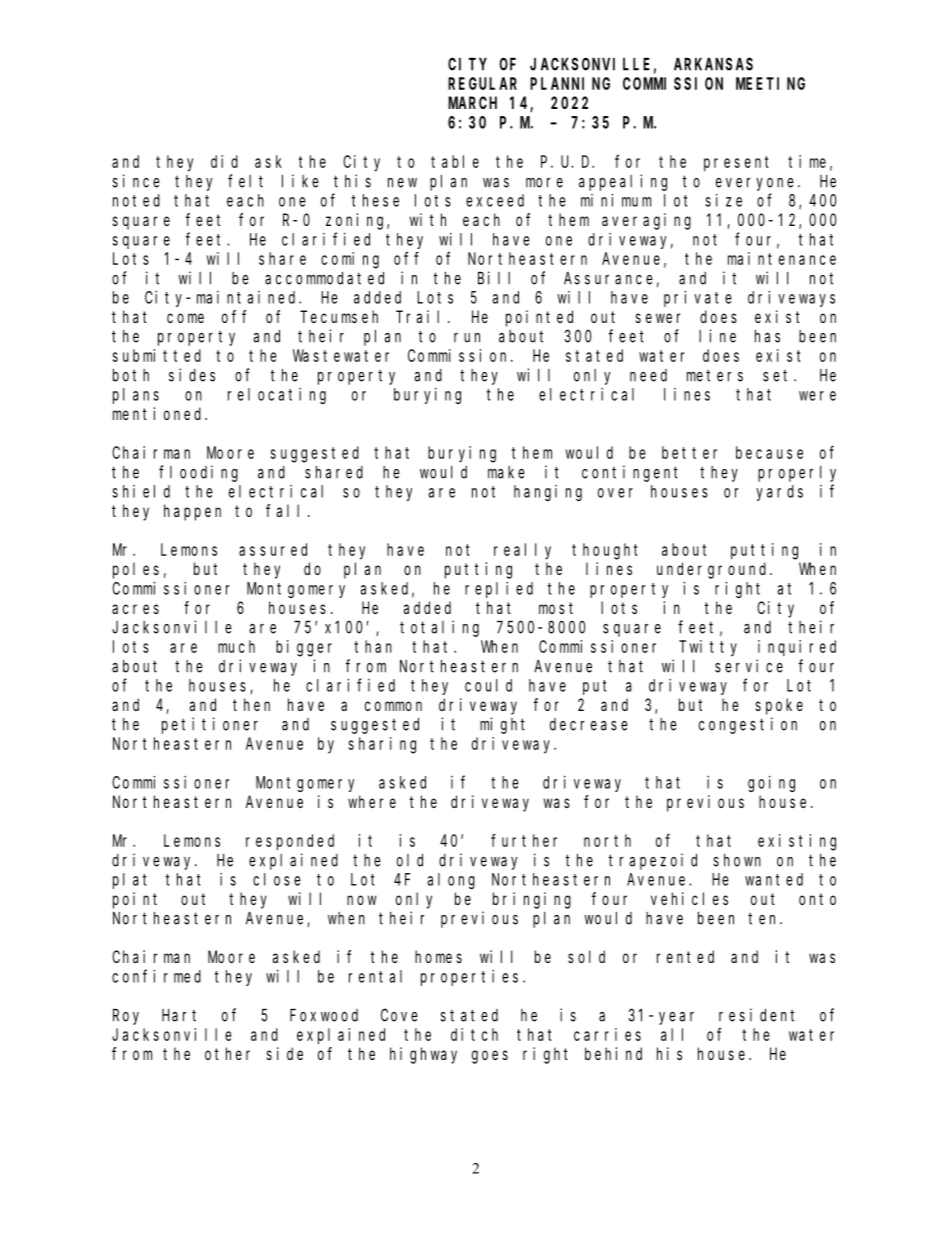 The height and width of the image is (1233, 952). I want to click on where, so click(372, 801).
